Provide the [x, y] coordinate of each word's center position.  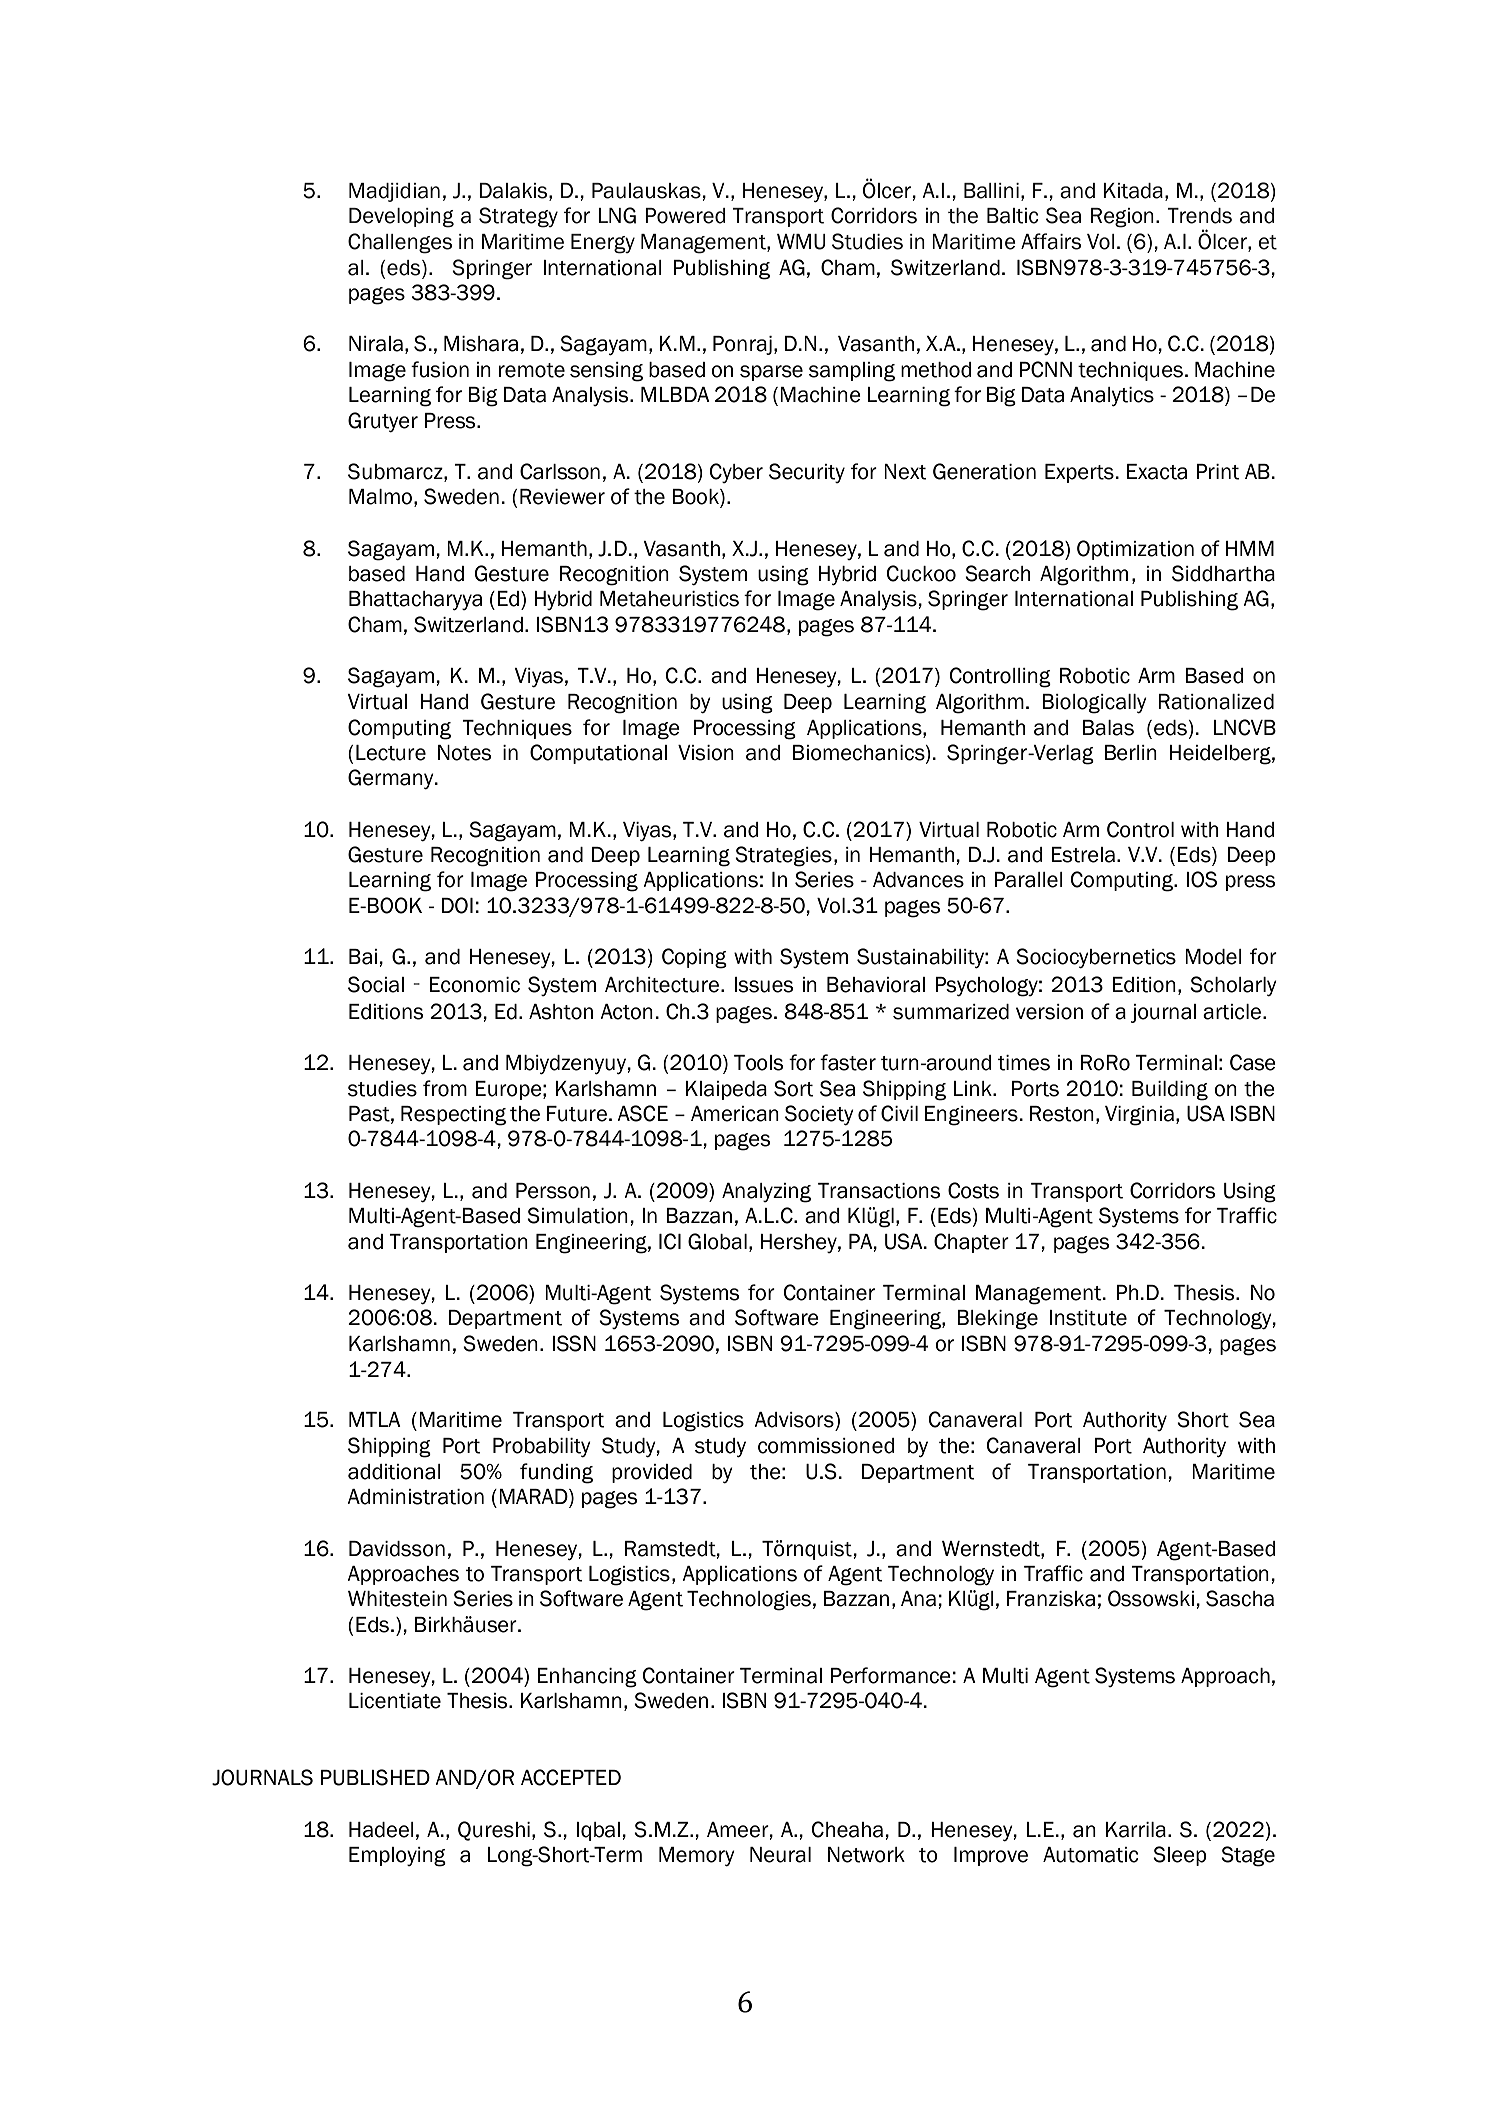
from [445, 1088]
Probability [542, 1447]
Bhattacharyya [415, 600]
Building [1170, 1091]
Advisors [795, 1420]
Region [1122, 218]
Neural [780, 1855]
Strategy [518, 217]
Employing [397, 1857]
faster [848, 1062]
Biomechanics [860, 753]
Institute [1088, 1318]
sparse [771, 373]
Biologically [1094, 704]
